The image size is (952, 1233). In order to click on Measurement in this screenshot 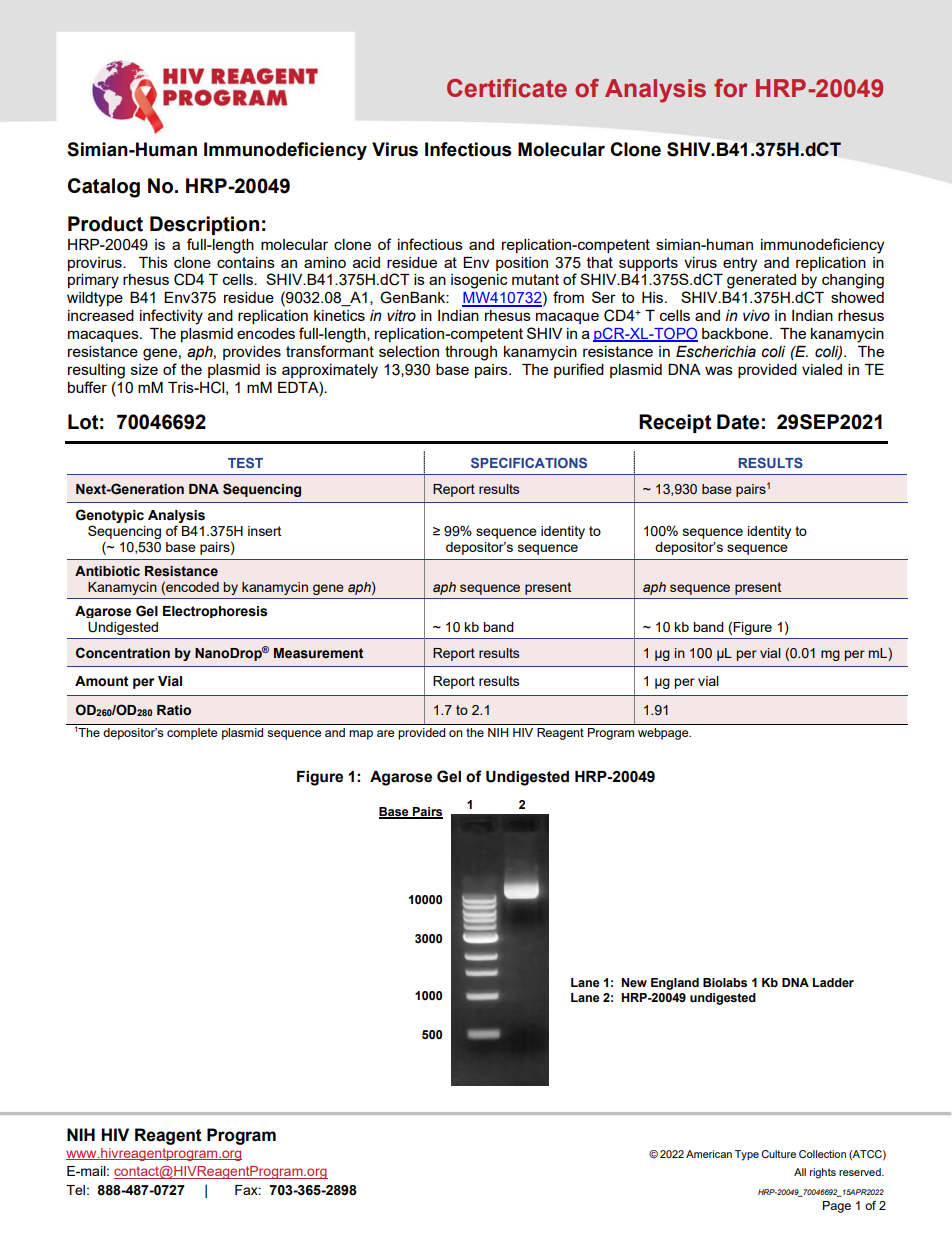, I will do `click(319, 653)`.
